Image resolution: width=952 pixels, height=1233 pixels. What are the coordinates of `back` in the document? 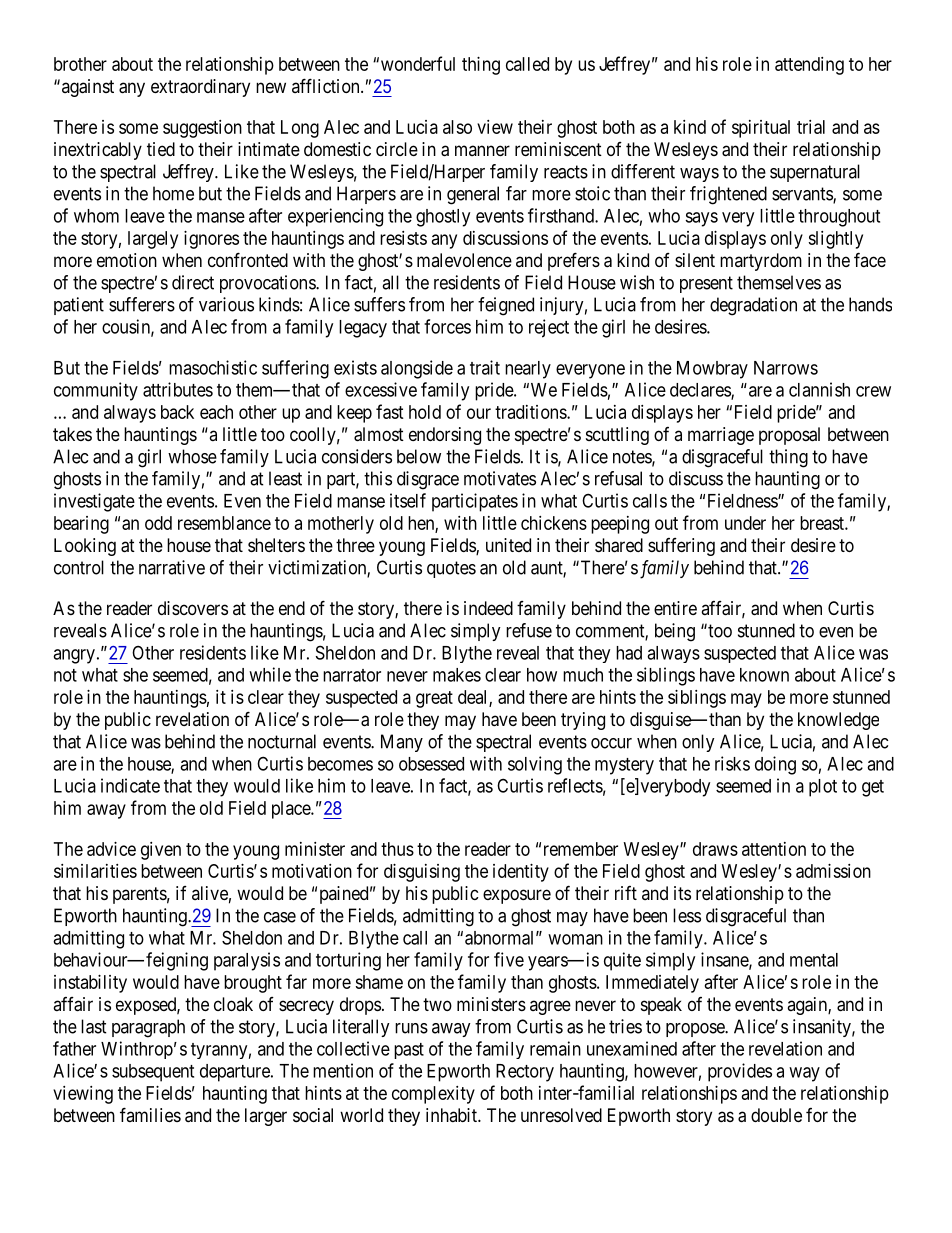 It's located at (177, 412).
